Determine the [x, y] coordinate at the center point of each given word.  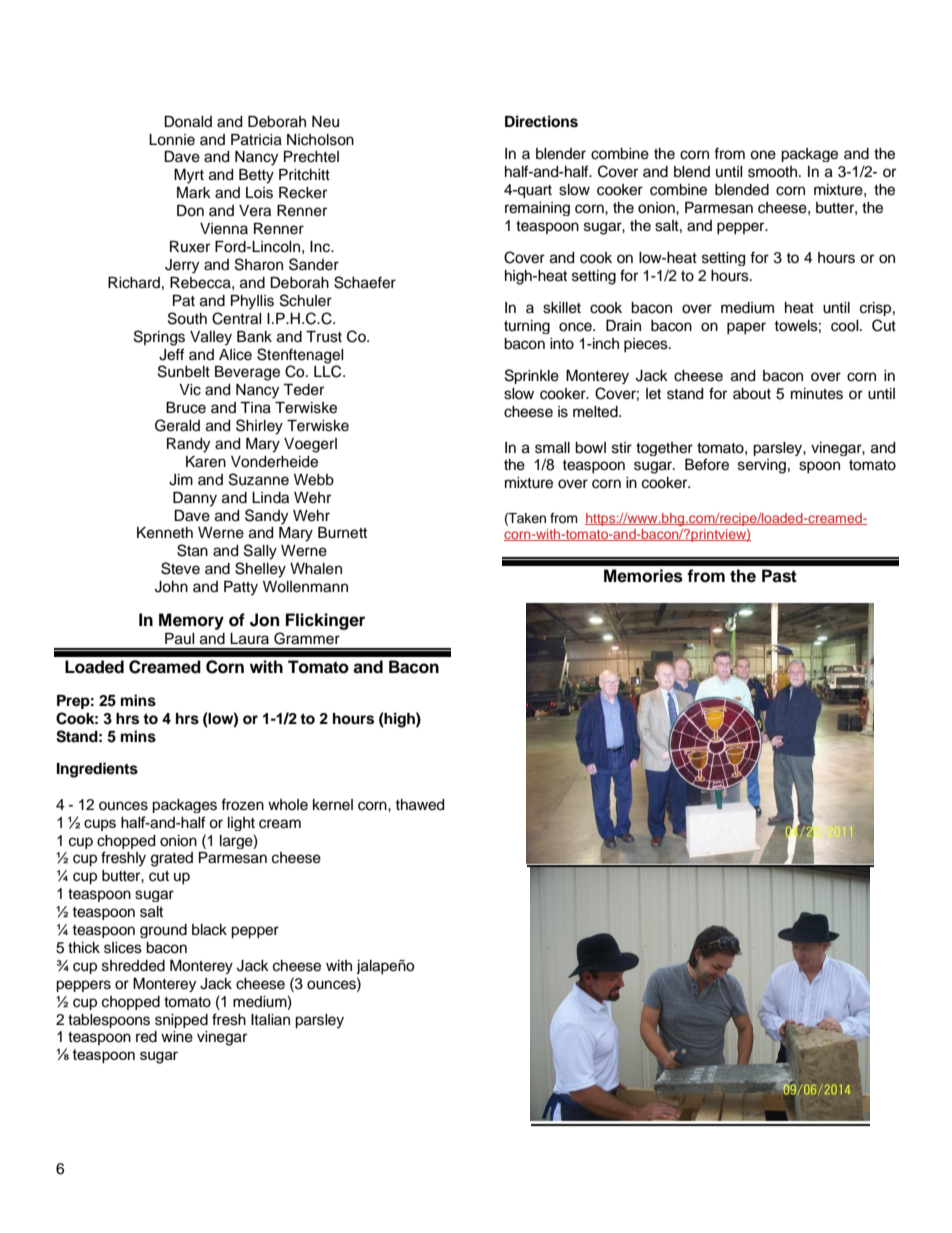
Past [779, 576]
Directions [541, 121]
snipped [181, 1021]
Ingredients [97, 770]
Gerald [177, 425]
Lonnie [172, 140]
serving [762, 466]
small [552, 448]
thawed [419, 805]
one [763, 155]
